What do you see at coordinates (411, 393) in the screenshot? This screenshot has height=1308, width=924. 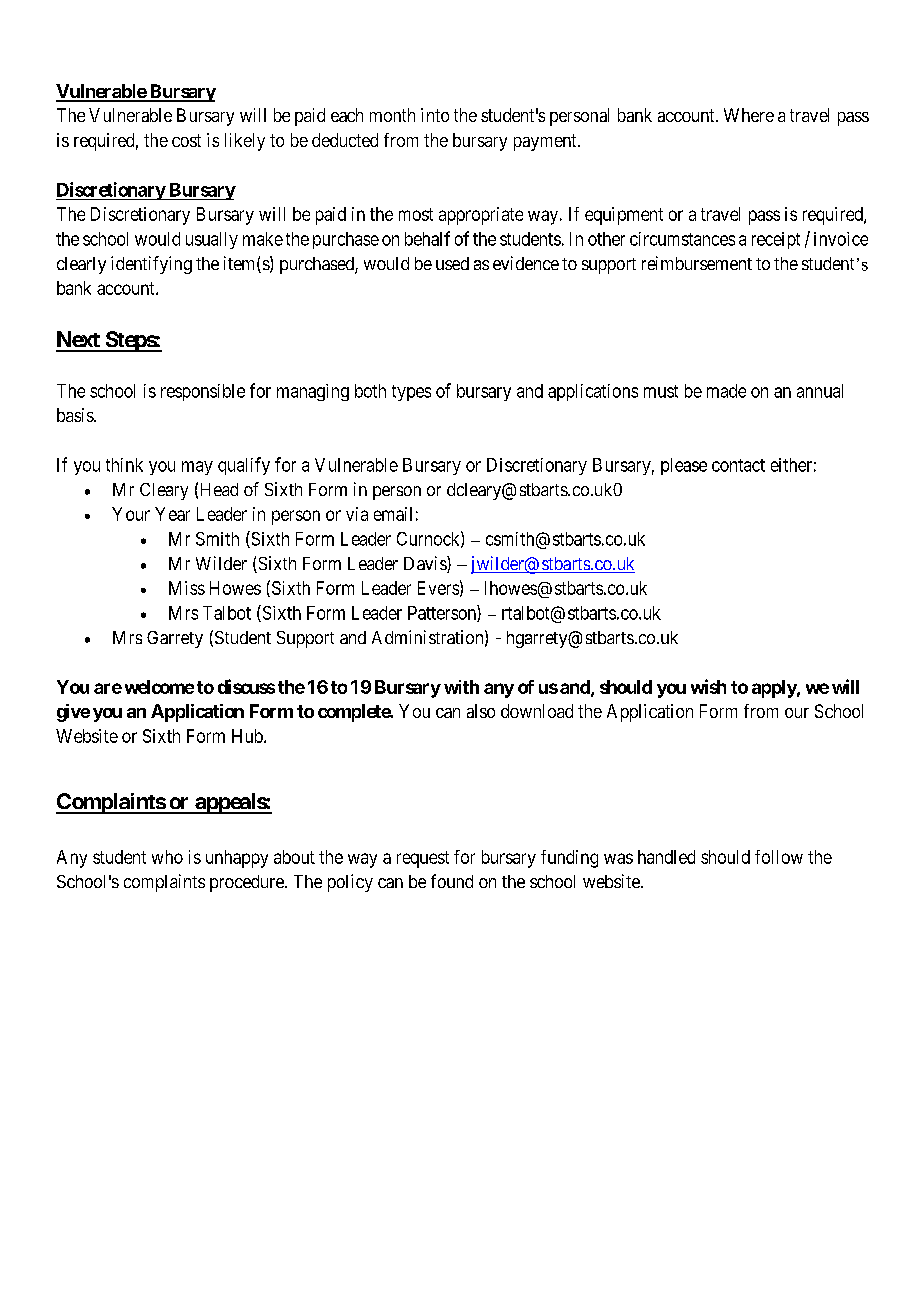 I see `types` at bounding box center [411, 393].
